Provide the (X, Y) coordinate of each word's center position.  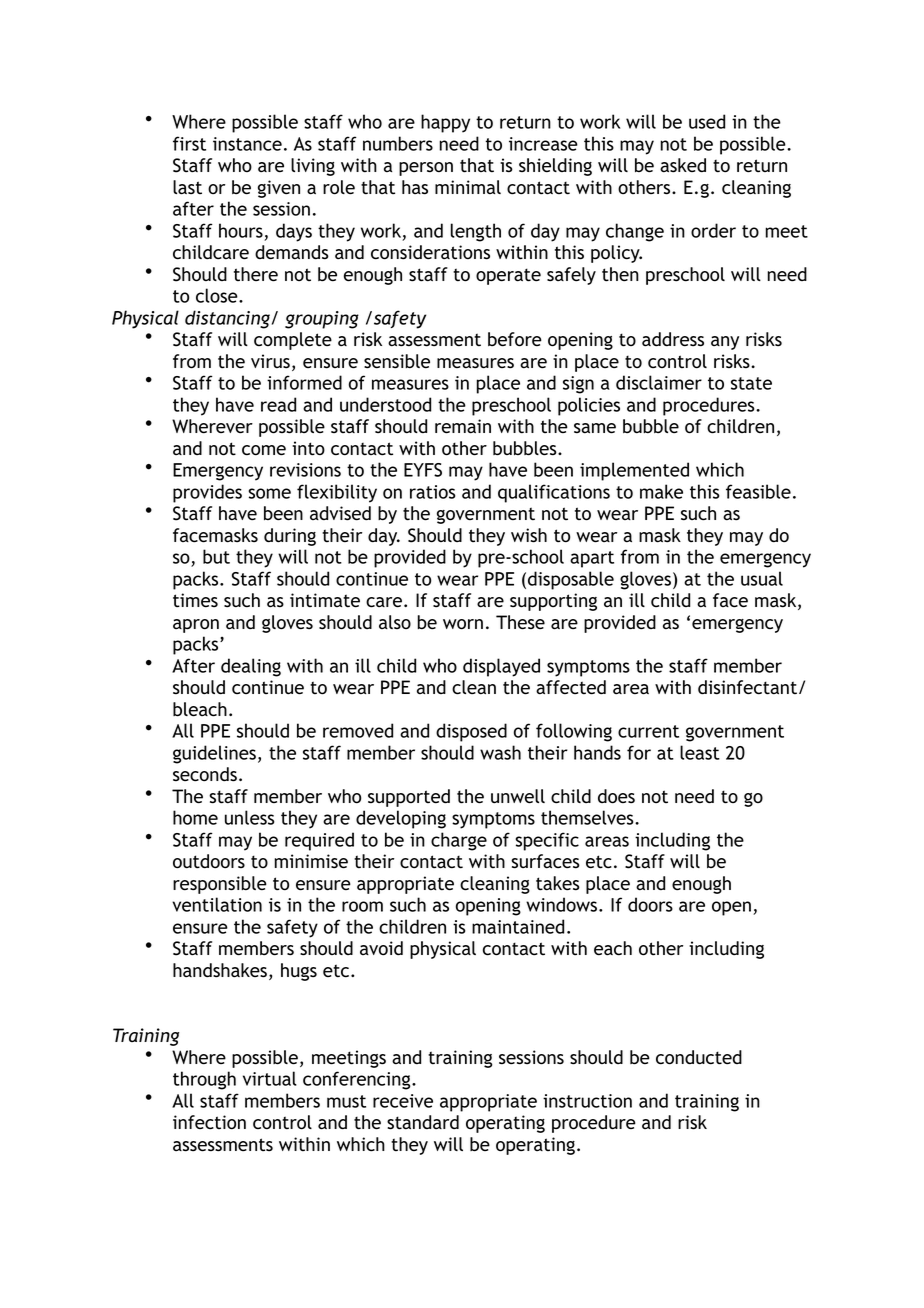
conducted (699, 1057)
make (661, 491)
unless (249, 817)
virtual (270, 1078)
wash (500, 752)
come (264, 450)
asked (683, 165)
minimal (468, 187)
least (700, 752)
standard (423, 1122)
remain (463, 426)
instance (247, 144)
